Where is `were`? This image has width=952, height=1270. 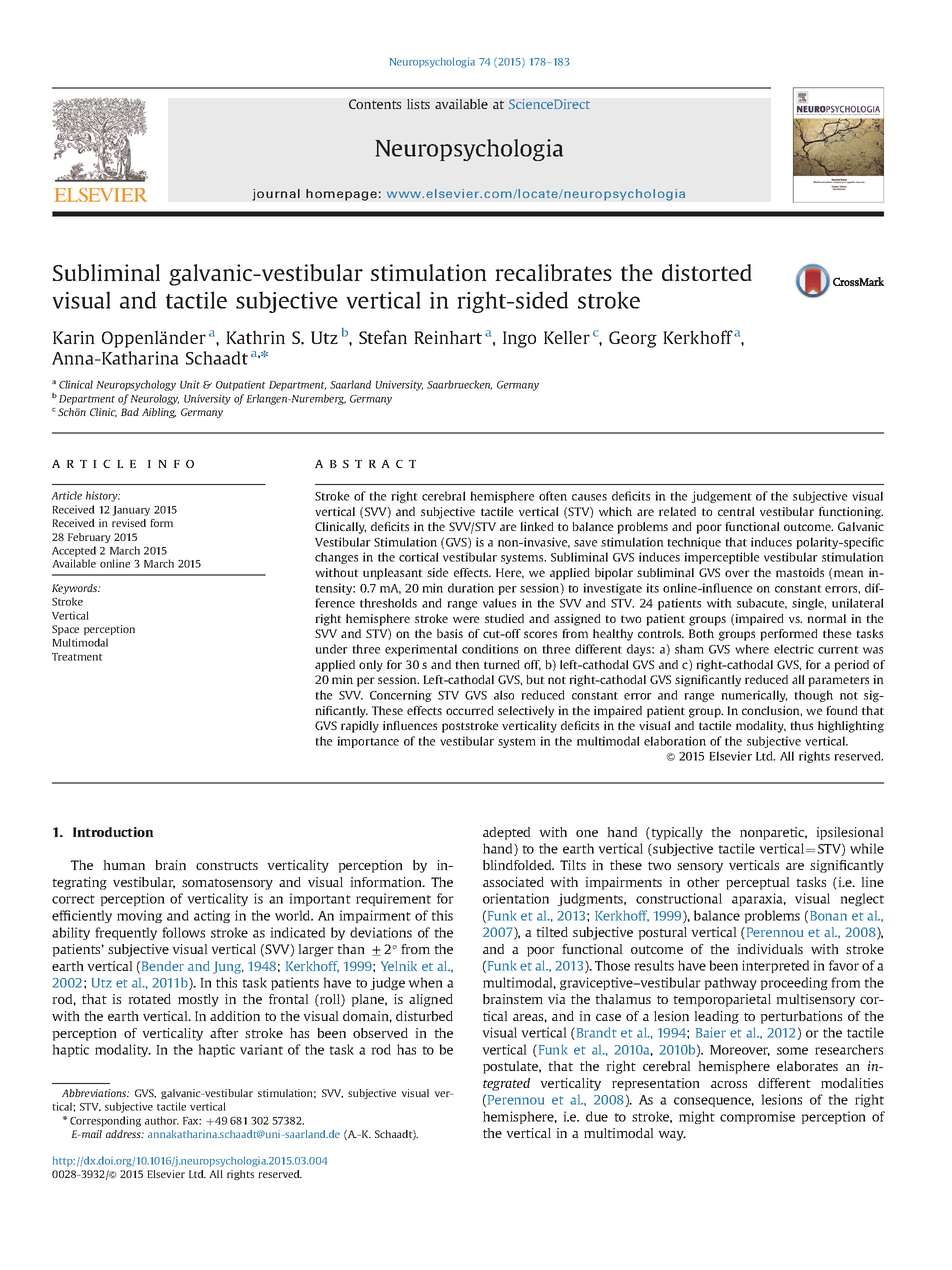 were is located at coordinates (466, 619).
